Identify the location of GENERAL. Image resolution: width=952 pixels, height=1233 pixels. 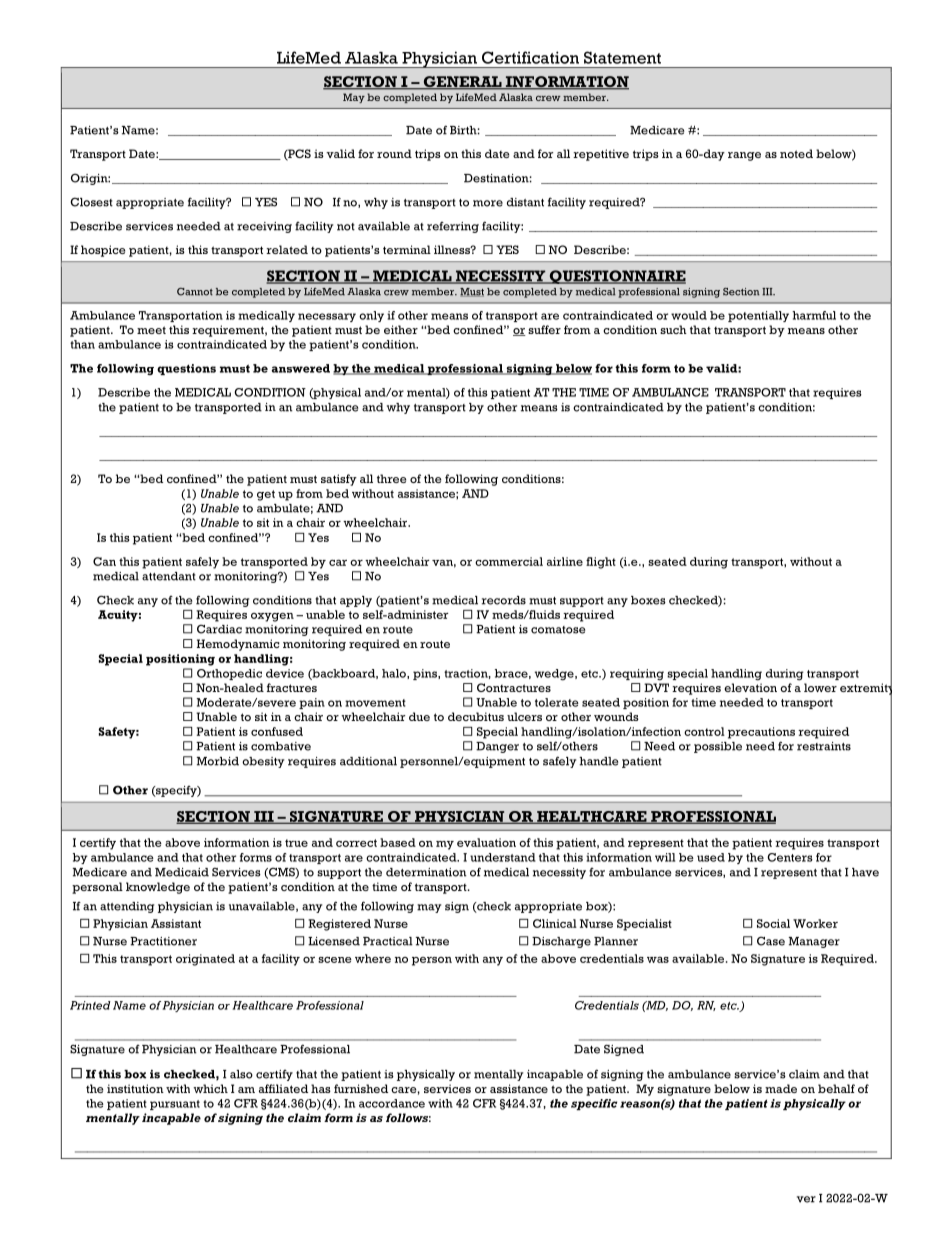
(462, 83).
